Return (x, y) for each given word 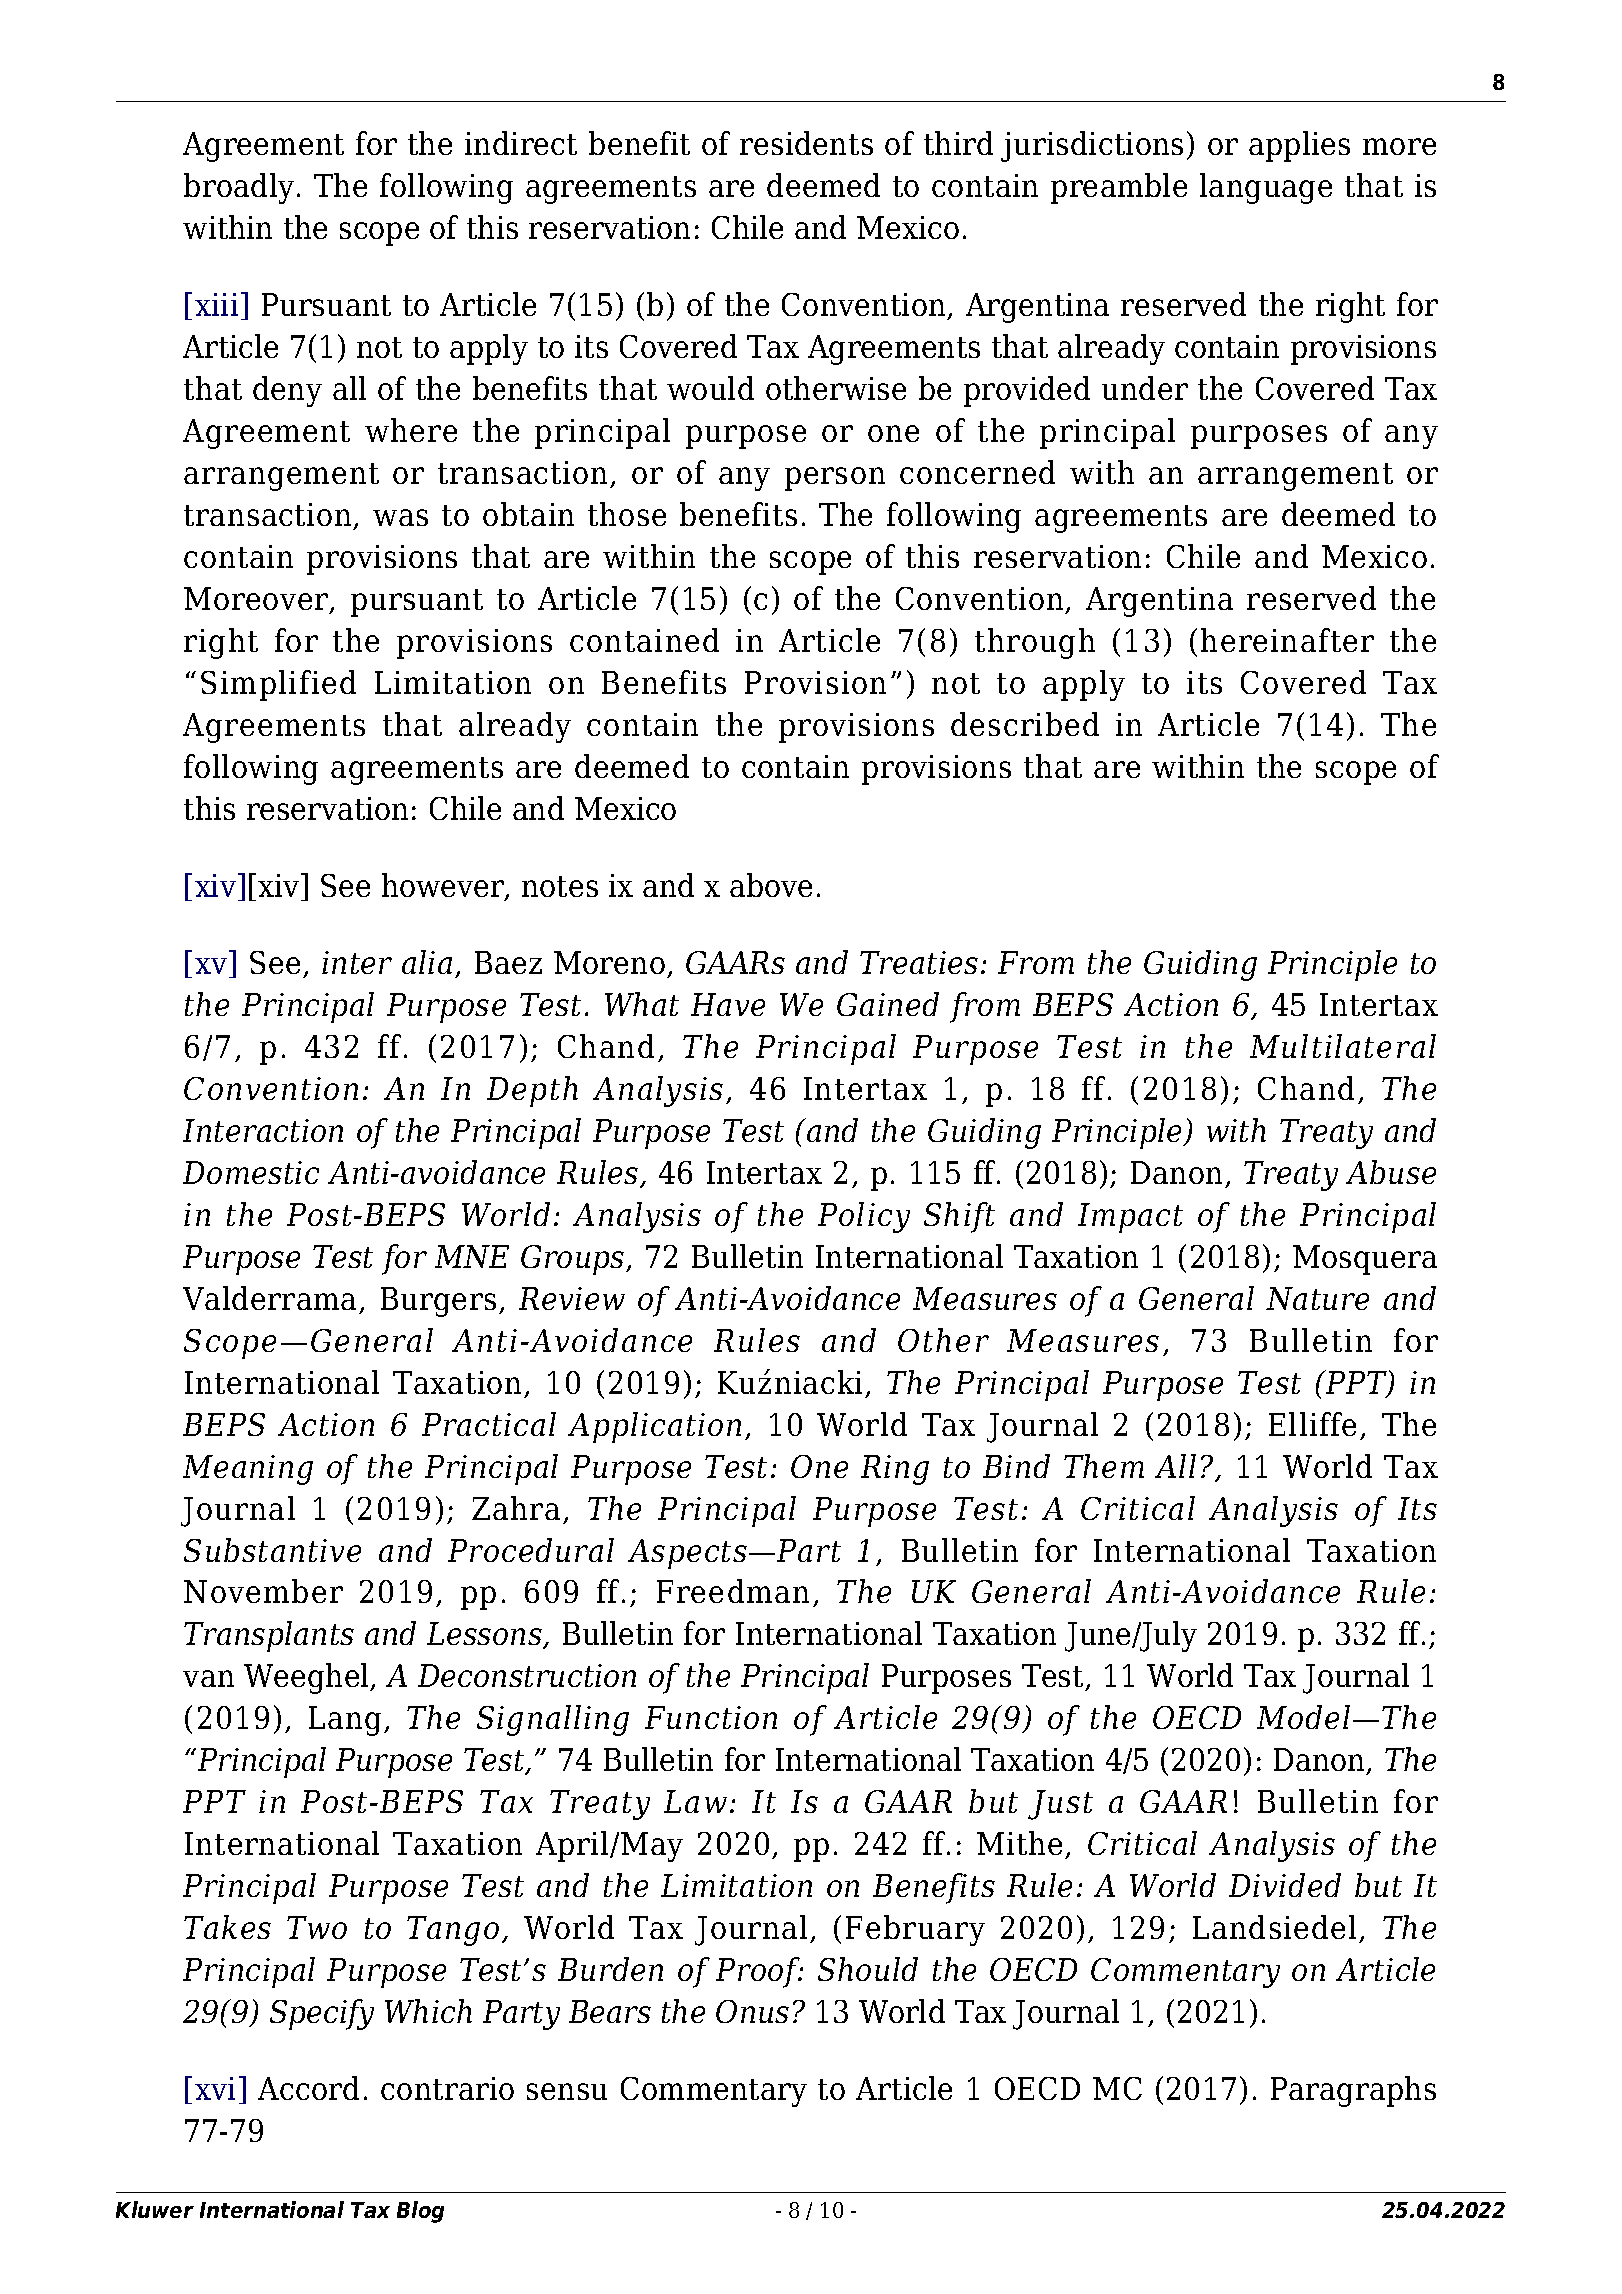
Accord (308, 2088)
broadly (239, 188)
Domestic (251, 1172)
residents (806, 143)
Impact (1130, 1218)
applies (1299, 146)
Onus (752, 2011)
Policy (864, 1217)
